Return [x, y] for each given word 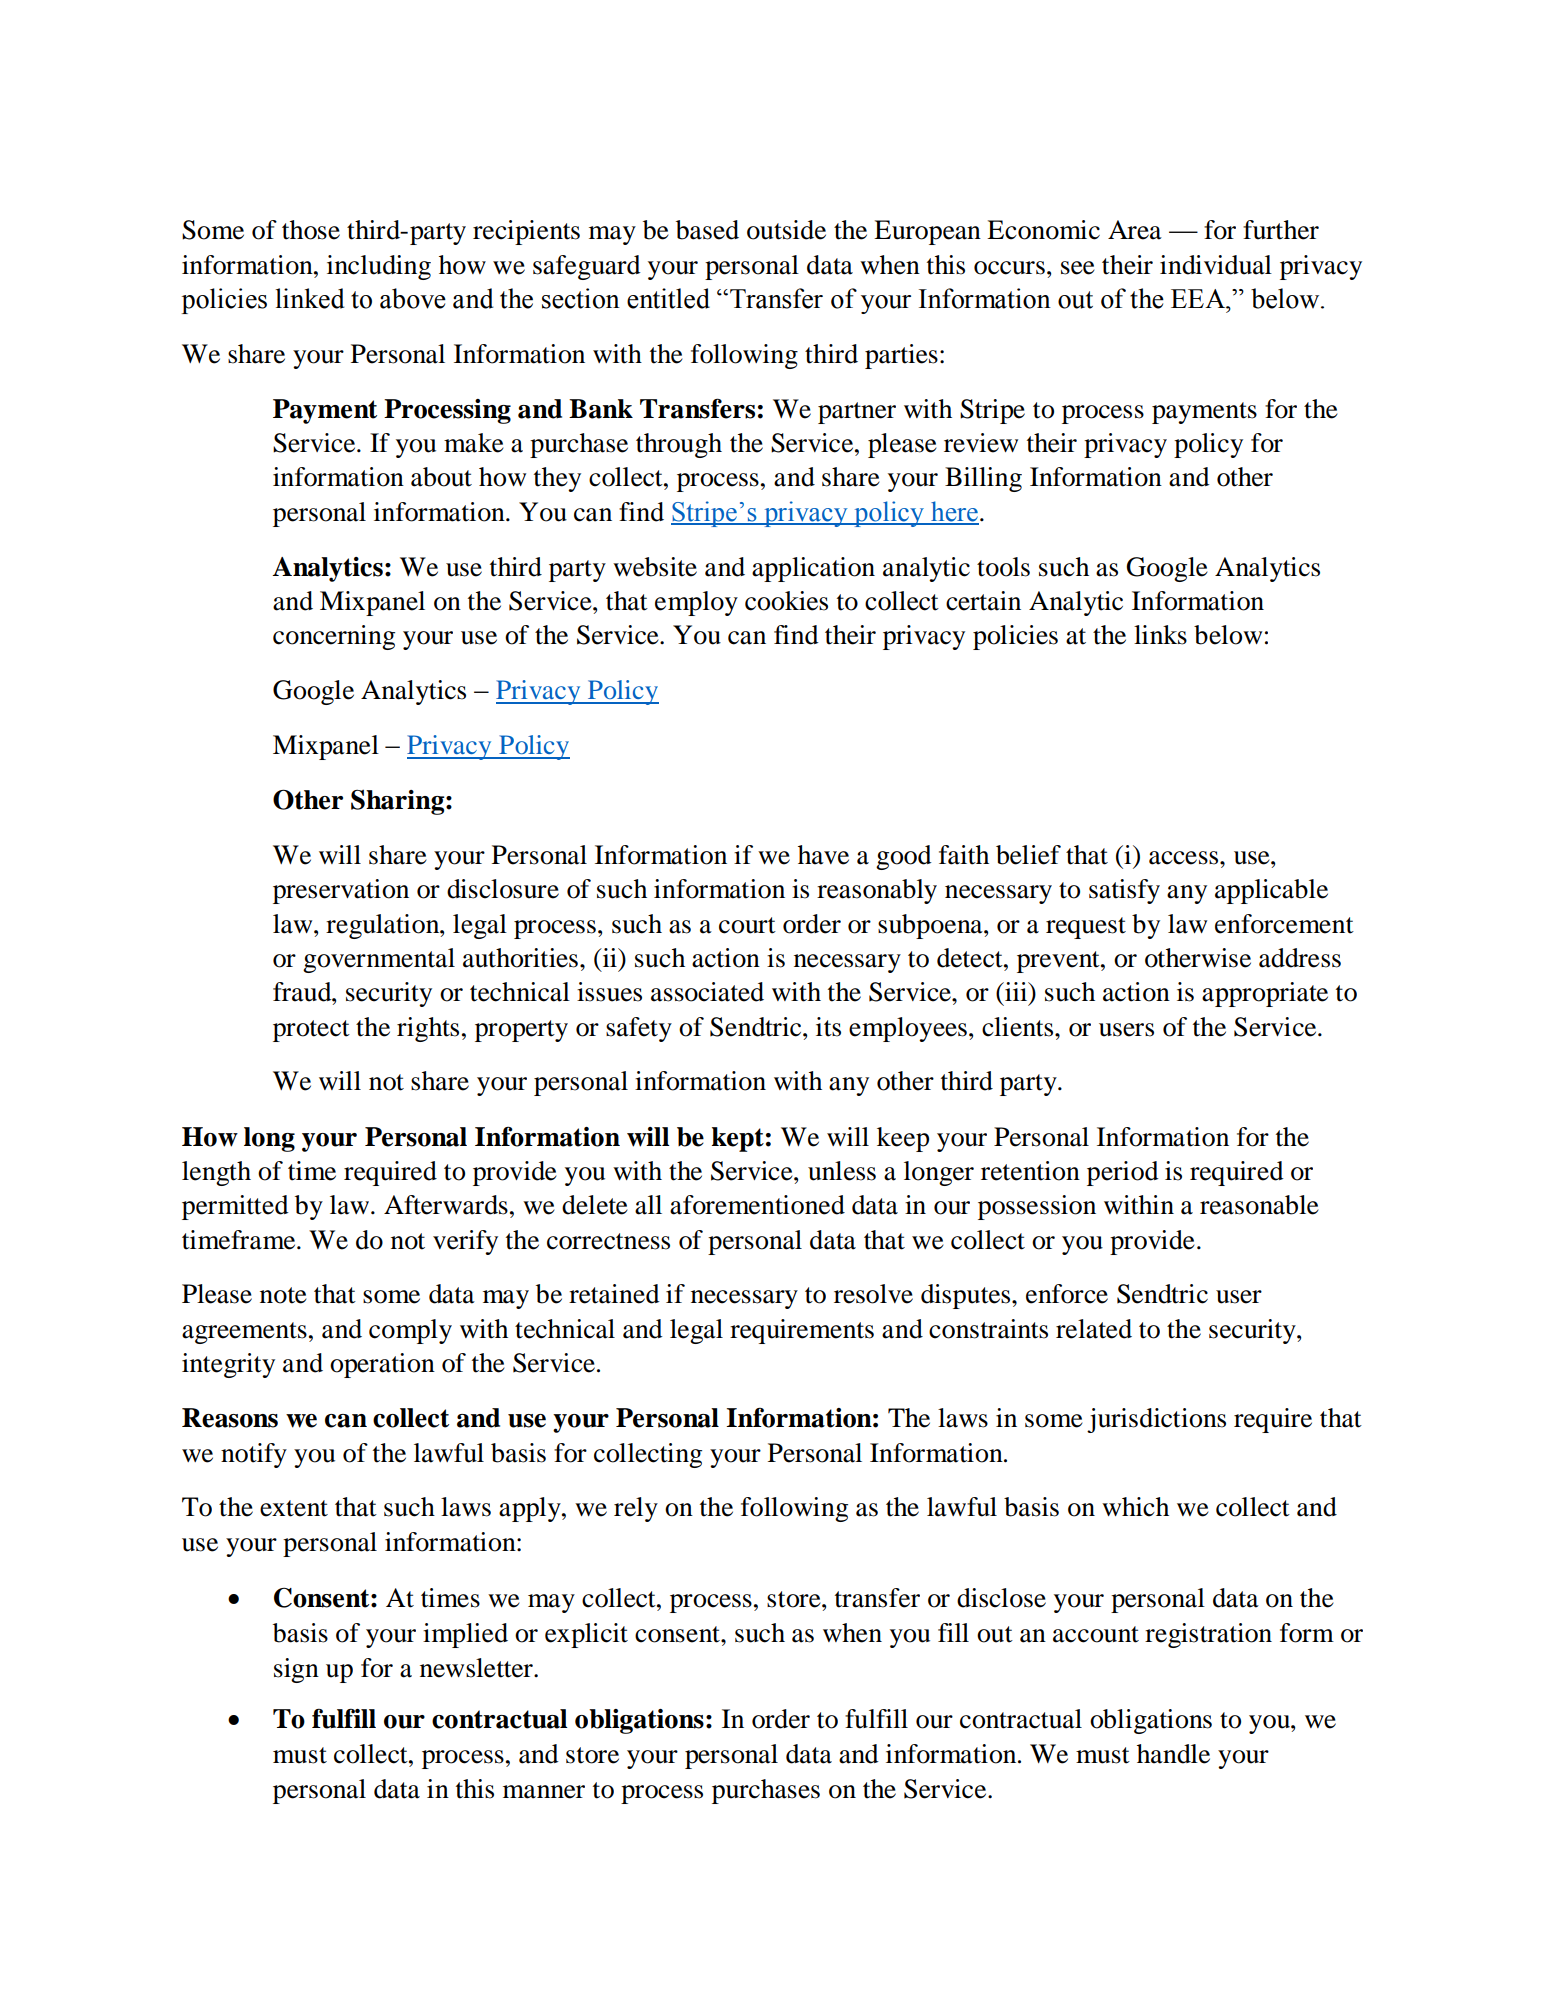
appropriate [1265, 994]
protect [311, 1031]
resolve [873, 1294]
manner [544, 1792]
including [379, 267]
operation [382, 1365]
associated [707, 992]
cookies [786, 601]
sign [296, 1670]
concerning [334, 637]
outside [786, 230]
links [1160, 635]
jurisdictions [1156, 1420]
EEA [1199, 299]
